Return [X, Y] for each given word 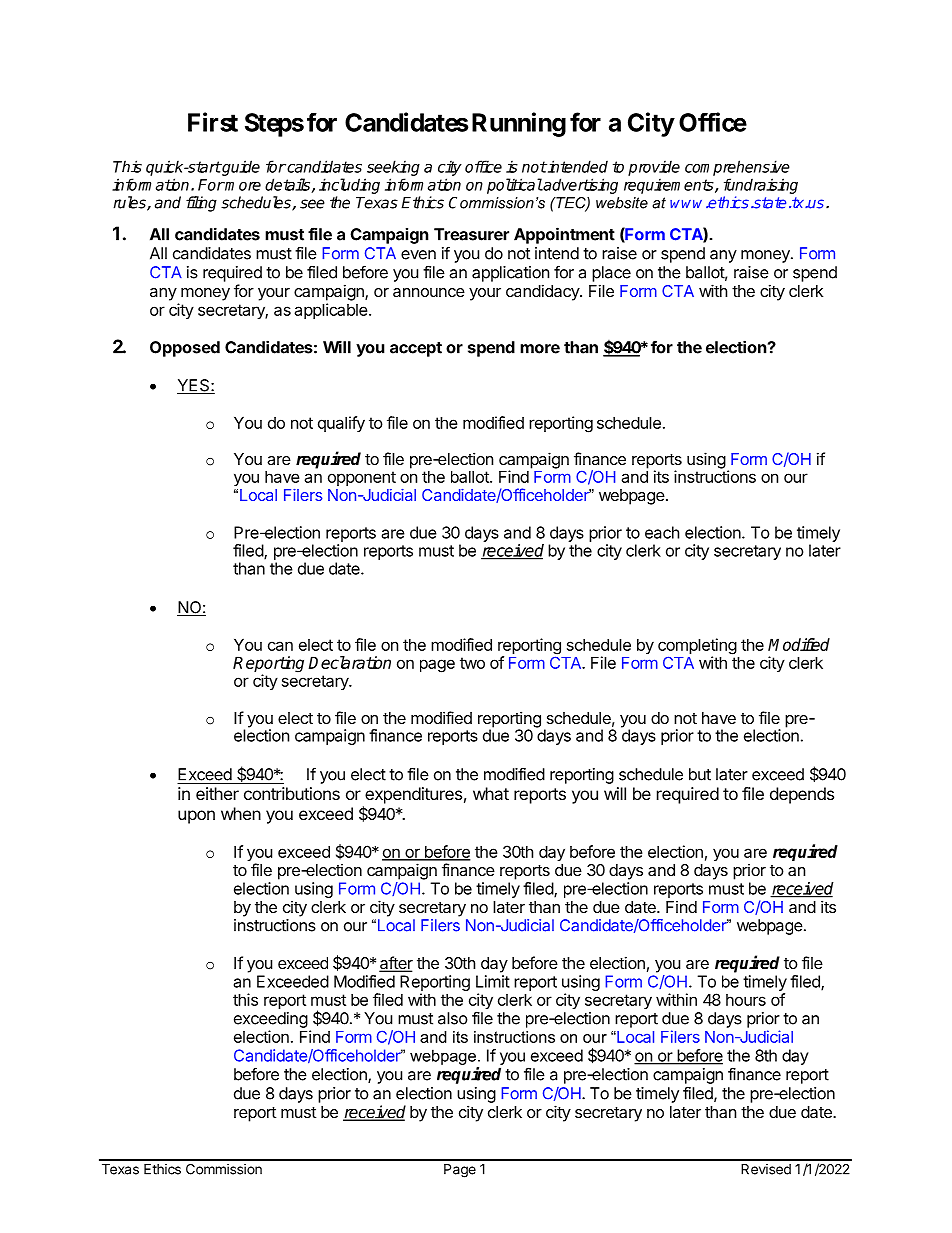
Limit [493, 981]
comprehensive [737, 168]
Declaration [350, 662]
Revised [766, 1169]
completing [697, 647]
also [453, 1018]
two [472, 663]
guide [240, 168]
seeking [393, 168]
